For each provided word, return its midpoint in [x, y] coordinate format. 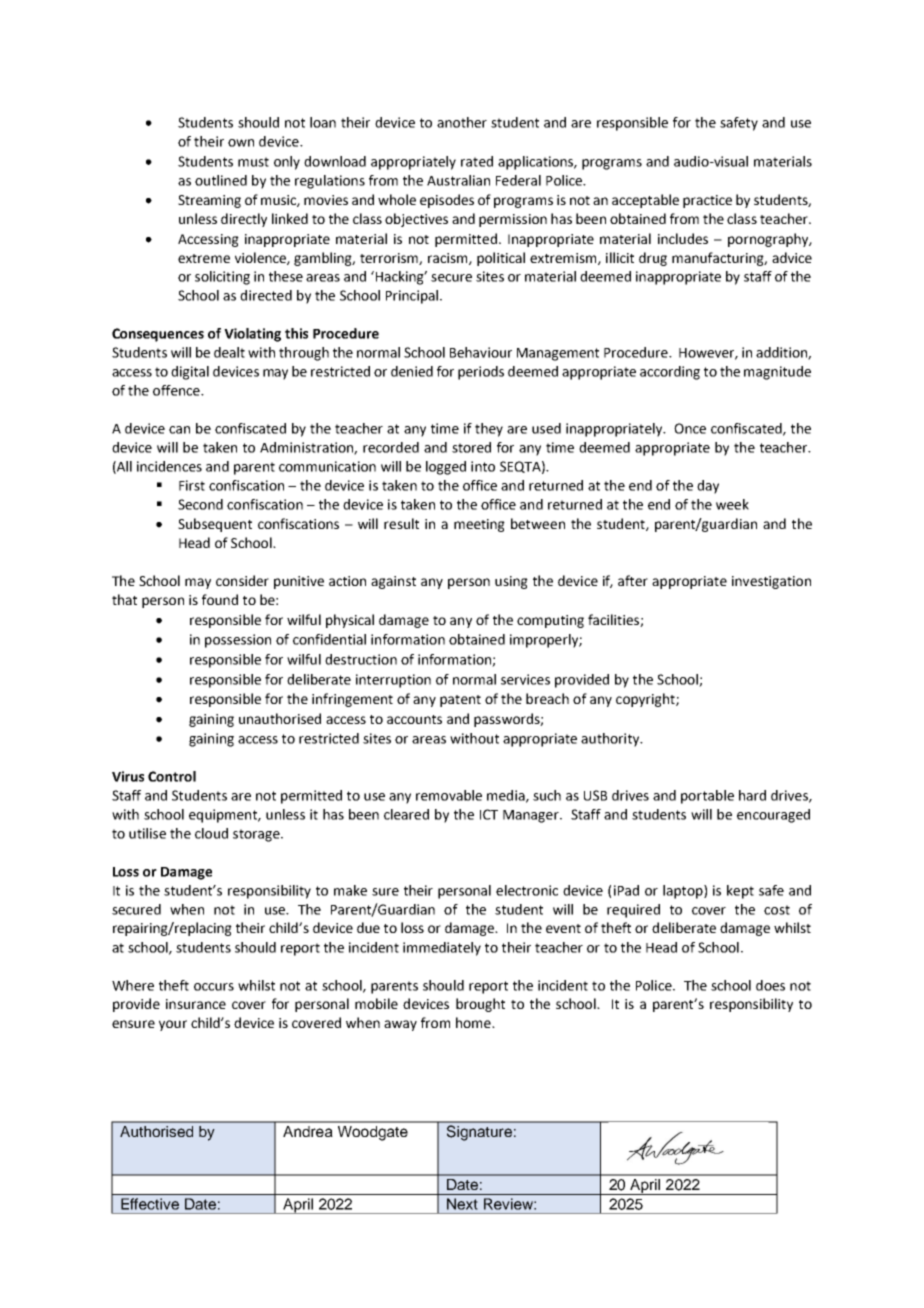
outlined [221, 180]
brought [480, 1005]
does [770, 985]
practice [707, 201]
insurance [196, 1004]
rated [477, 161]
